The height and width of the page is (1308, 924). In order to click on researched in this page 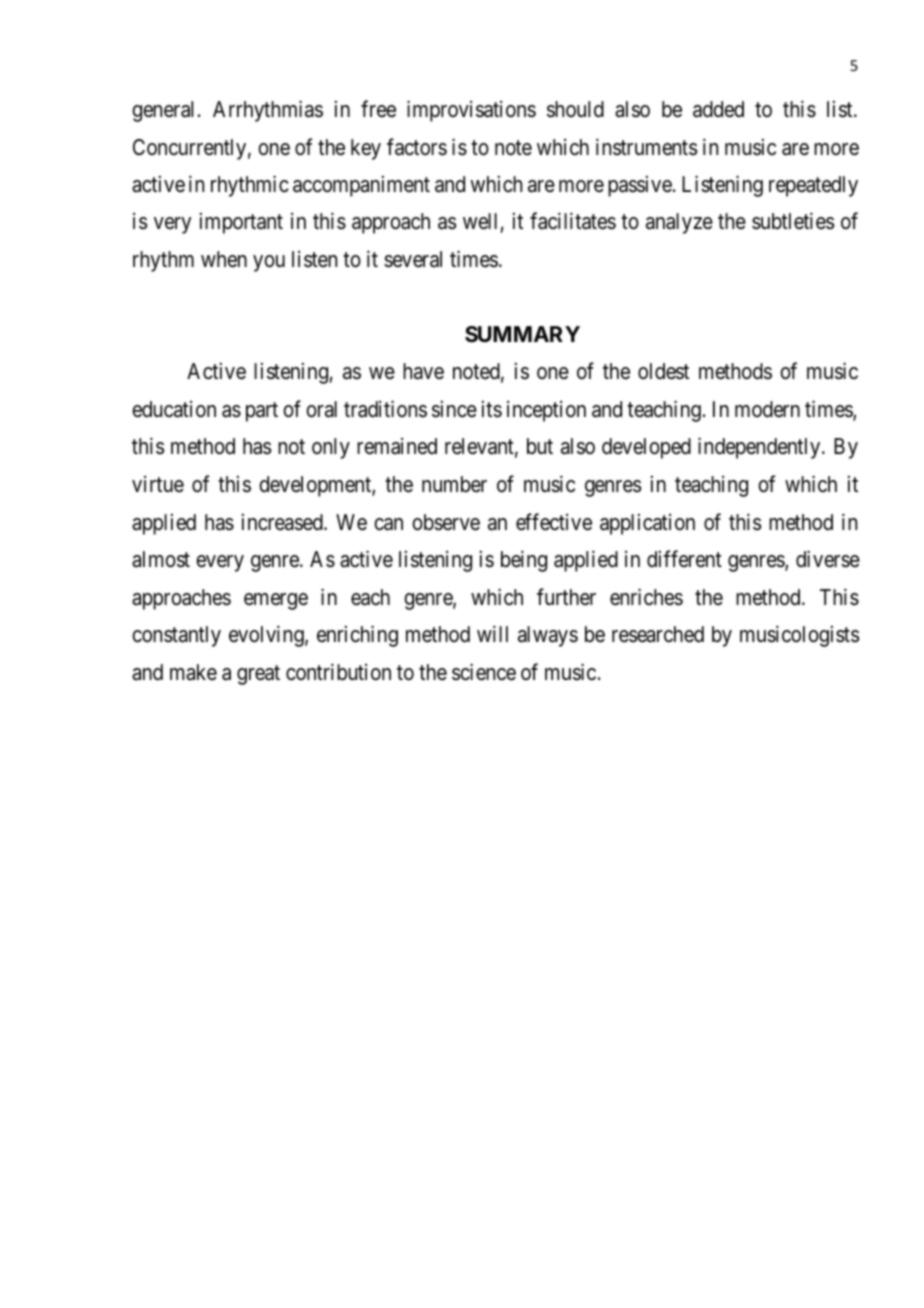, I will do `click(658, 634)`.
